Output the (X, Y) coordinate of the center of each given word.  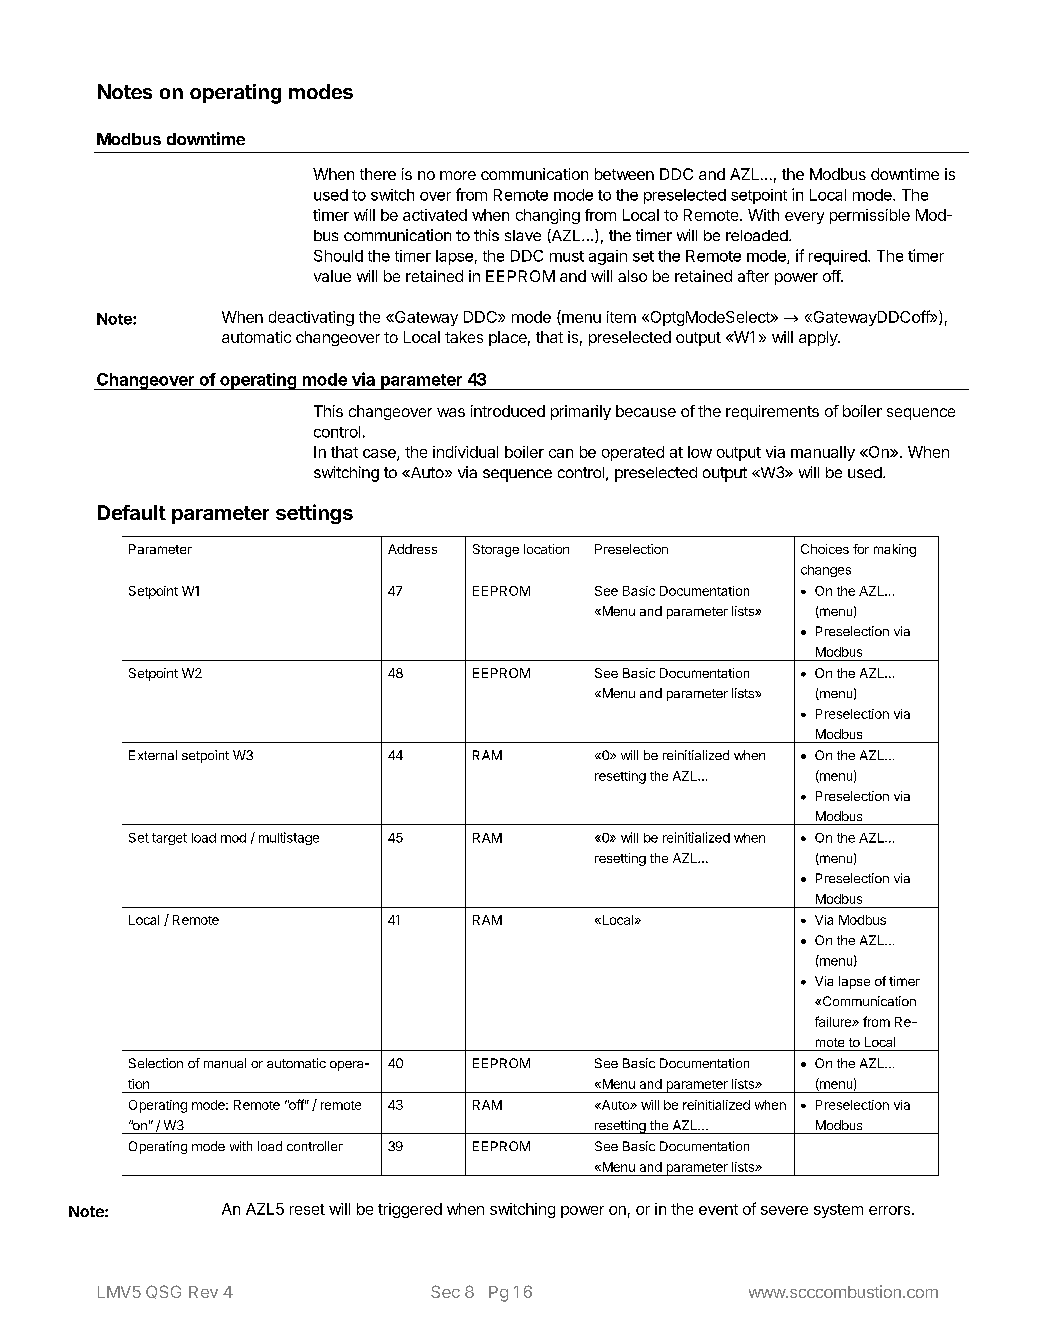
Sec (445, 1291)
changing (548, 216)
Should (338, 256)
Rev (203, 1292)
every (804, 218)
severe (784, 1210)
